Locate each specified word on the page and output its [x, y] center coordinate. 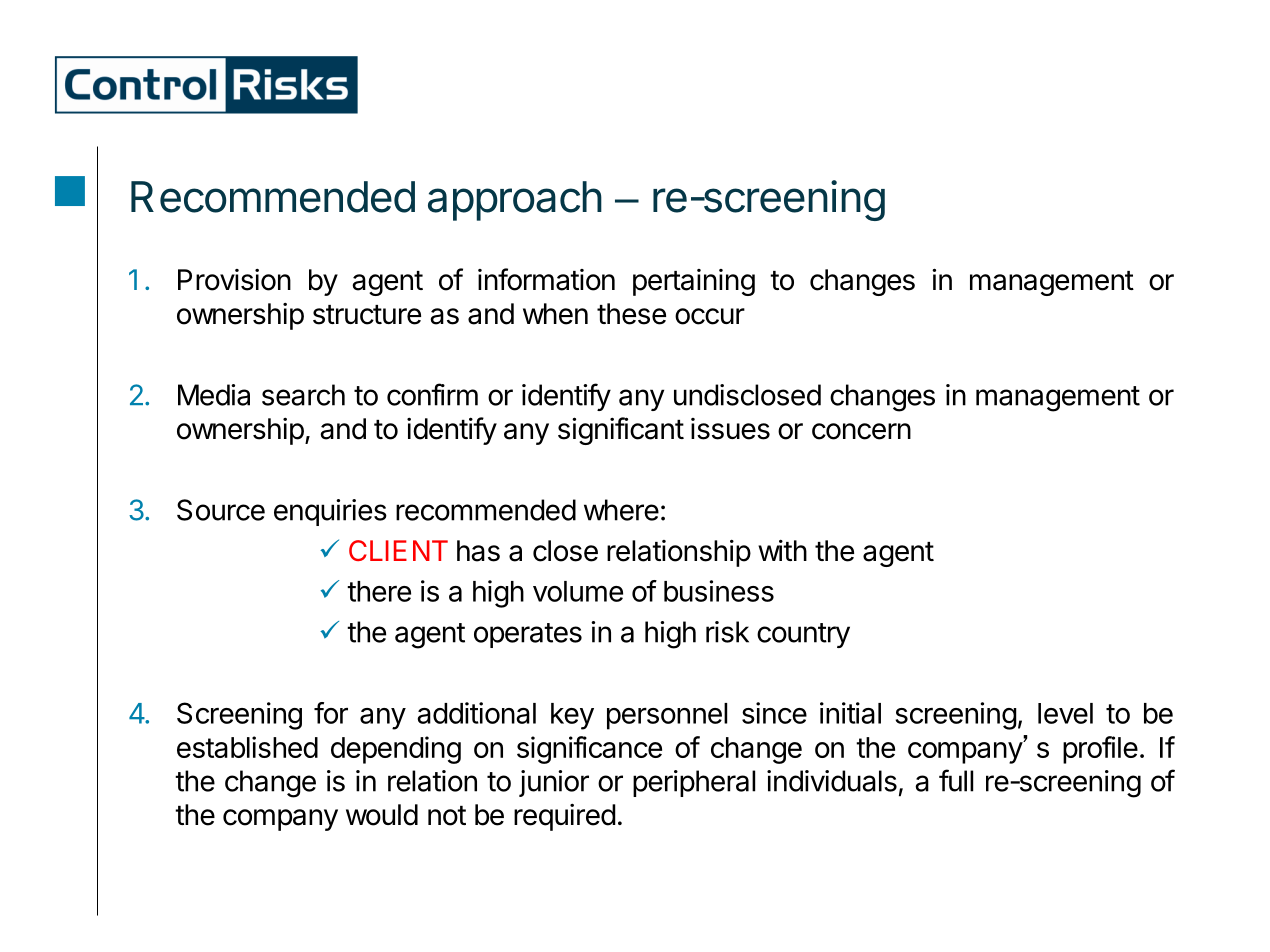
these [631, 314]
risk [727, 632]
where [621, 510]
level [1065, 713]
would [382, 815]
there [379, 591]
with [782, 550]
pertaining [694, 282]
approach [515, 201]
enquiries [330, 512]
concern [861, 431]
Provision [234, 280]
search [303, 395]
